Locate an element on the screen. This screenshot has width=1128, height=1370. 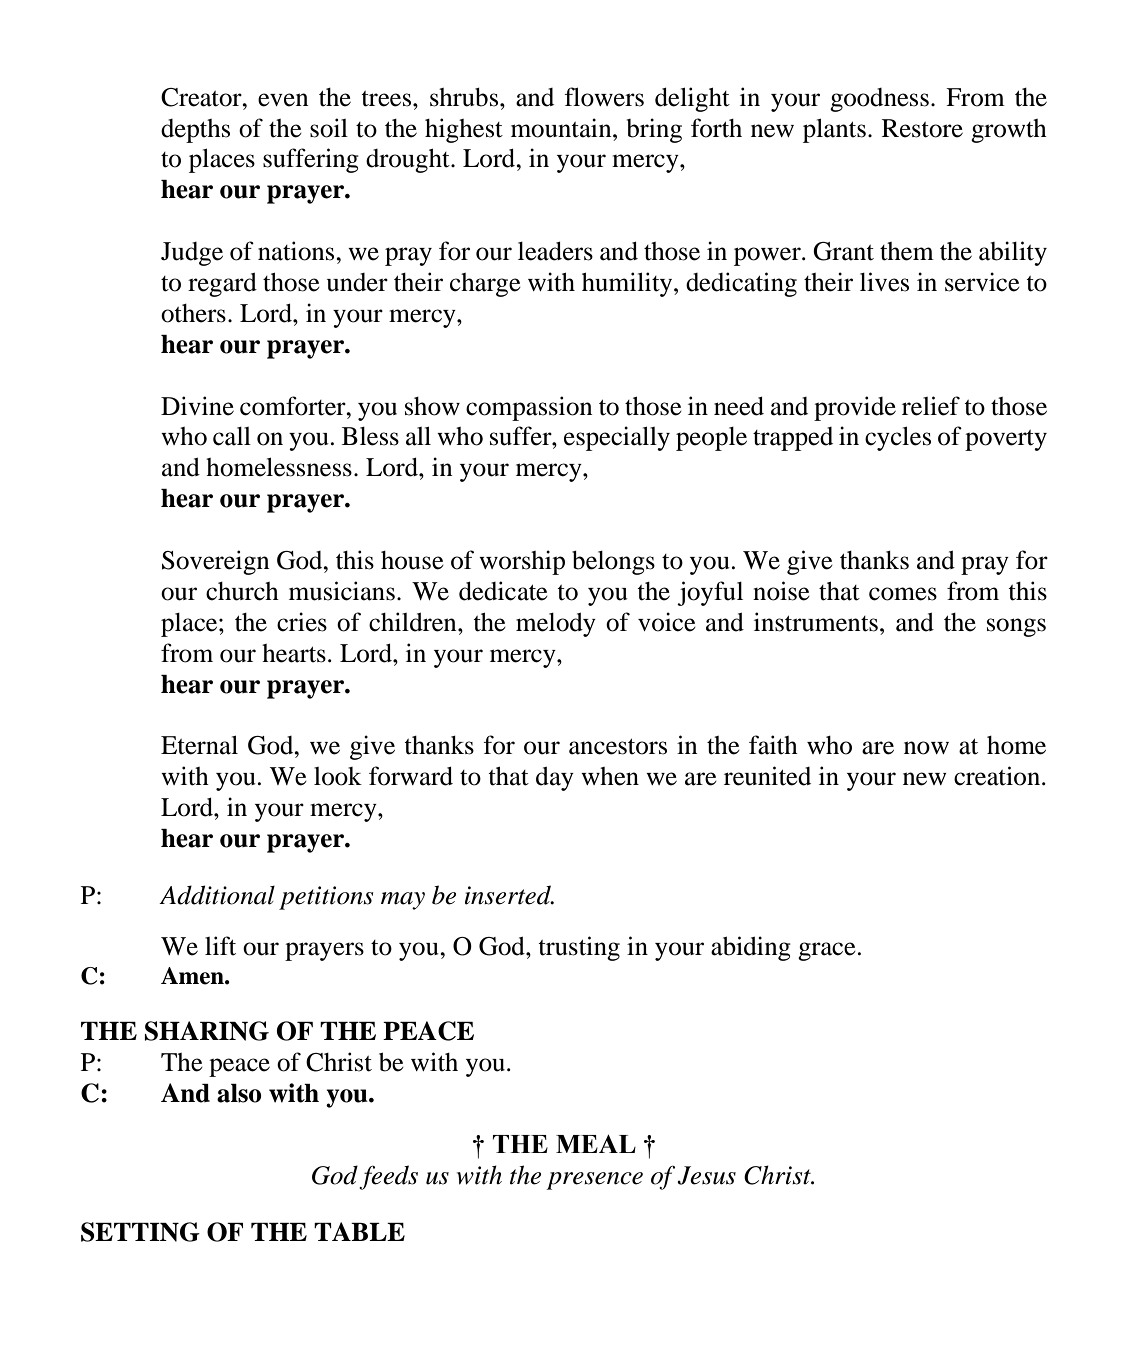
relief is located at coordinates (931, 406).
